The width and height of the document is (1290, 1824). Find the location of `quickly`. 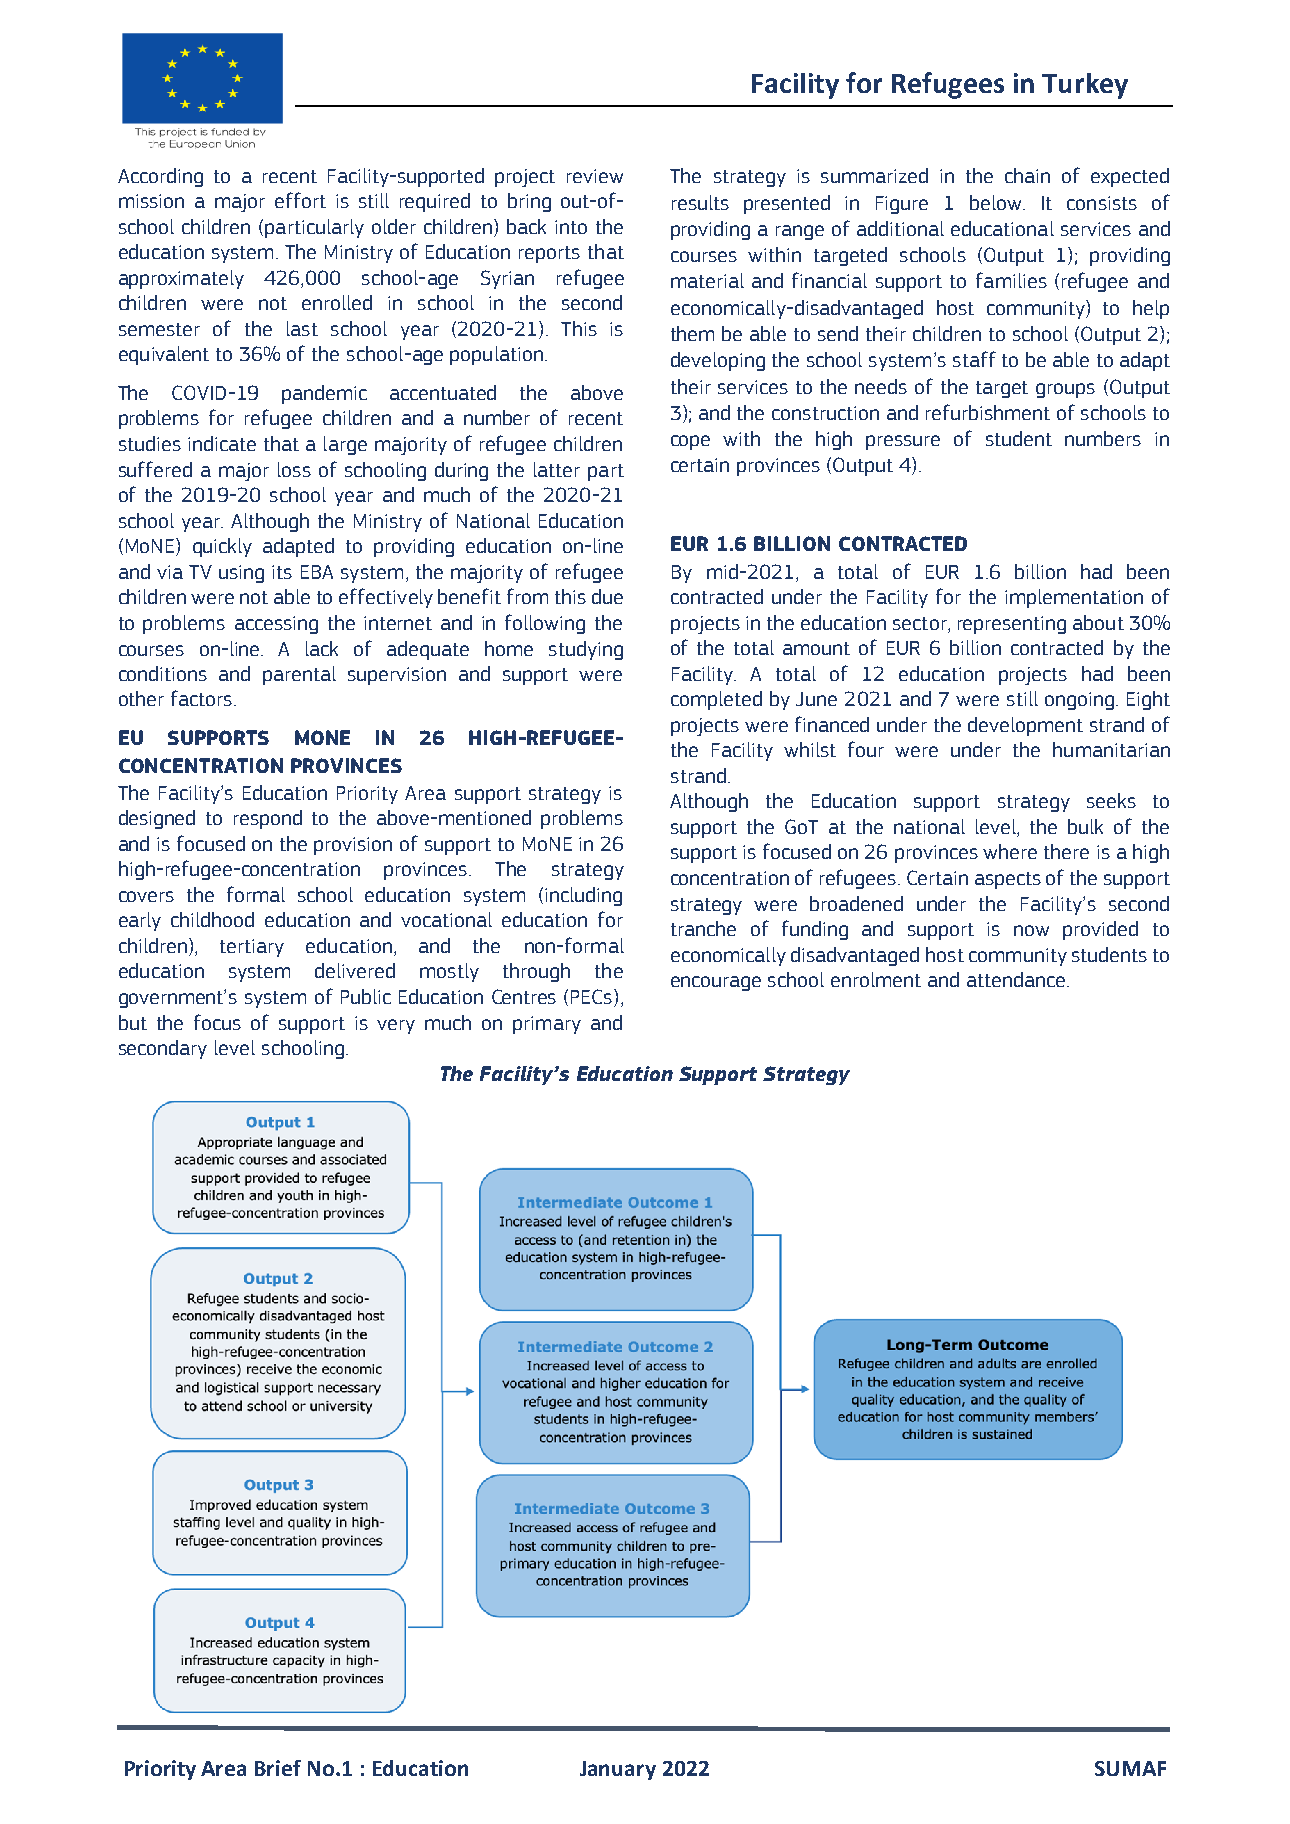

quickly is located at coordinates (222, 547).
